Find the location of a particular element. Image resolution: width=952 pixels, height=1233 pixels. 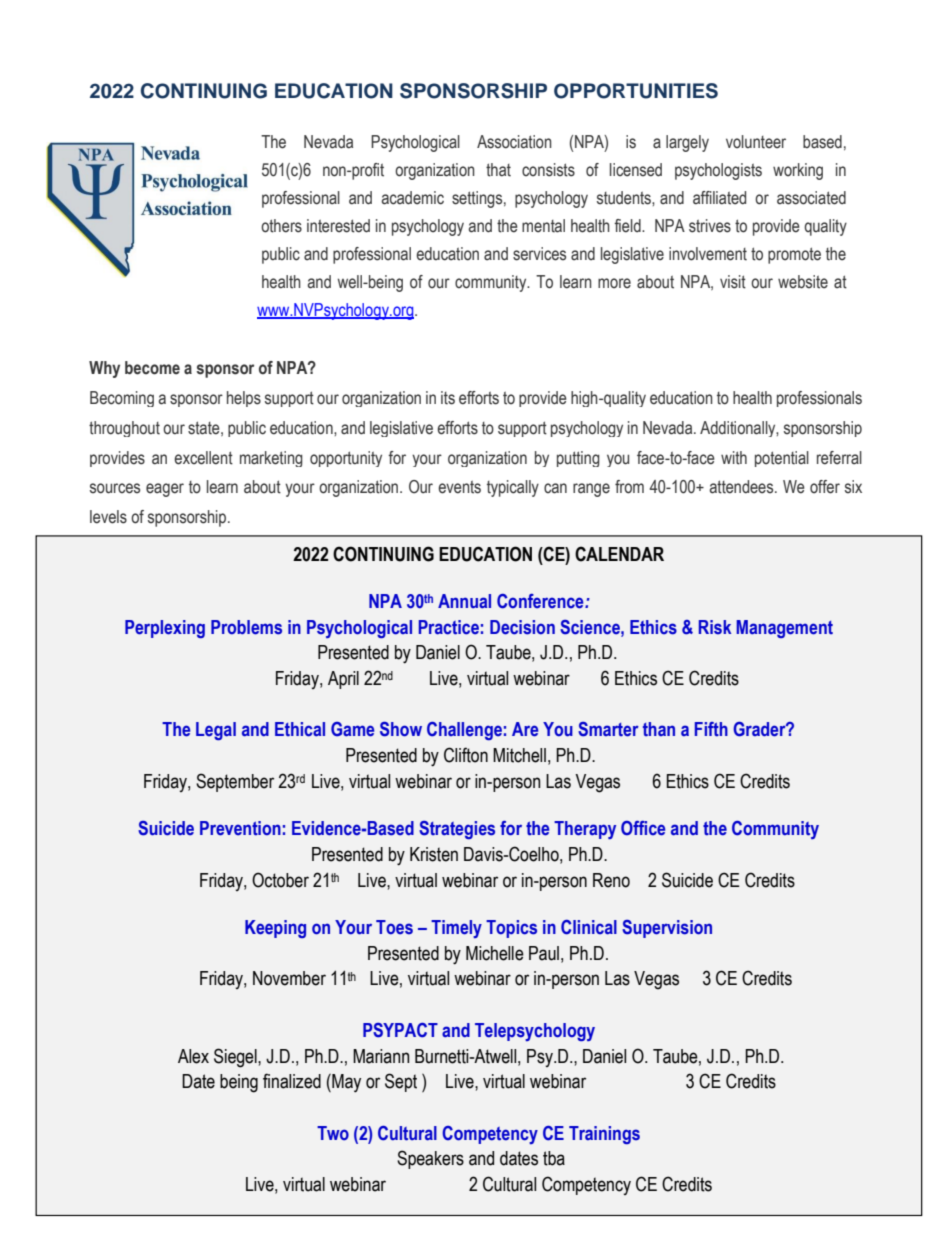

volunteer is located at coordinates (756, 142).
